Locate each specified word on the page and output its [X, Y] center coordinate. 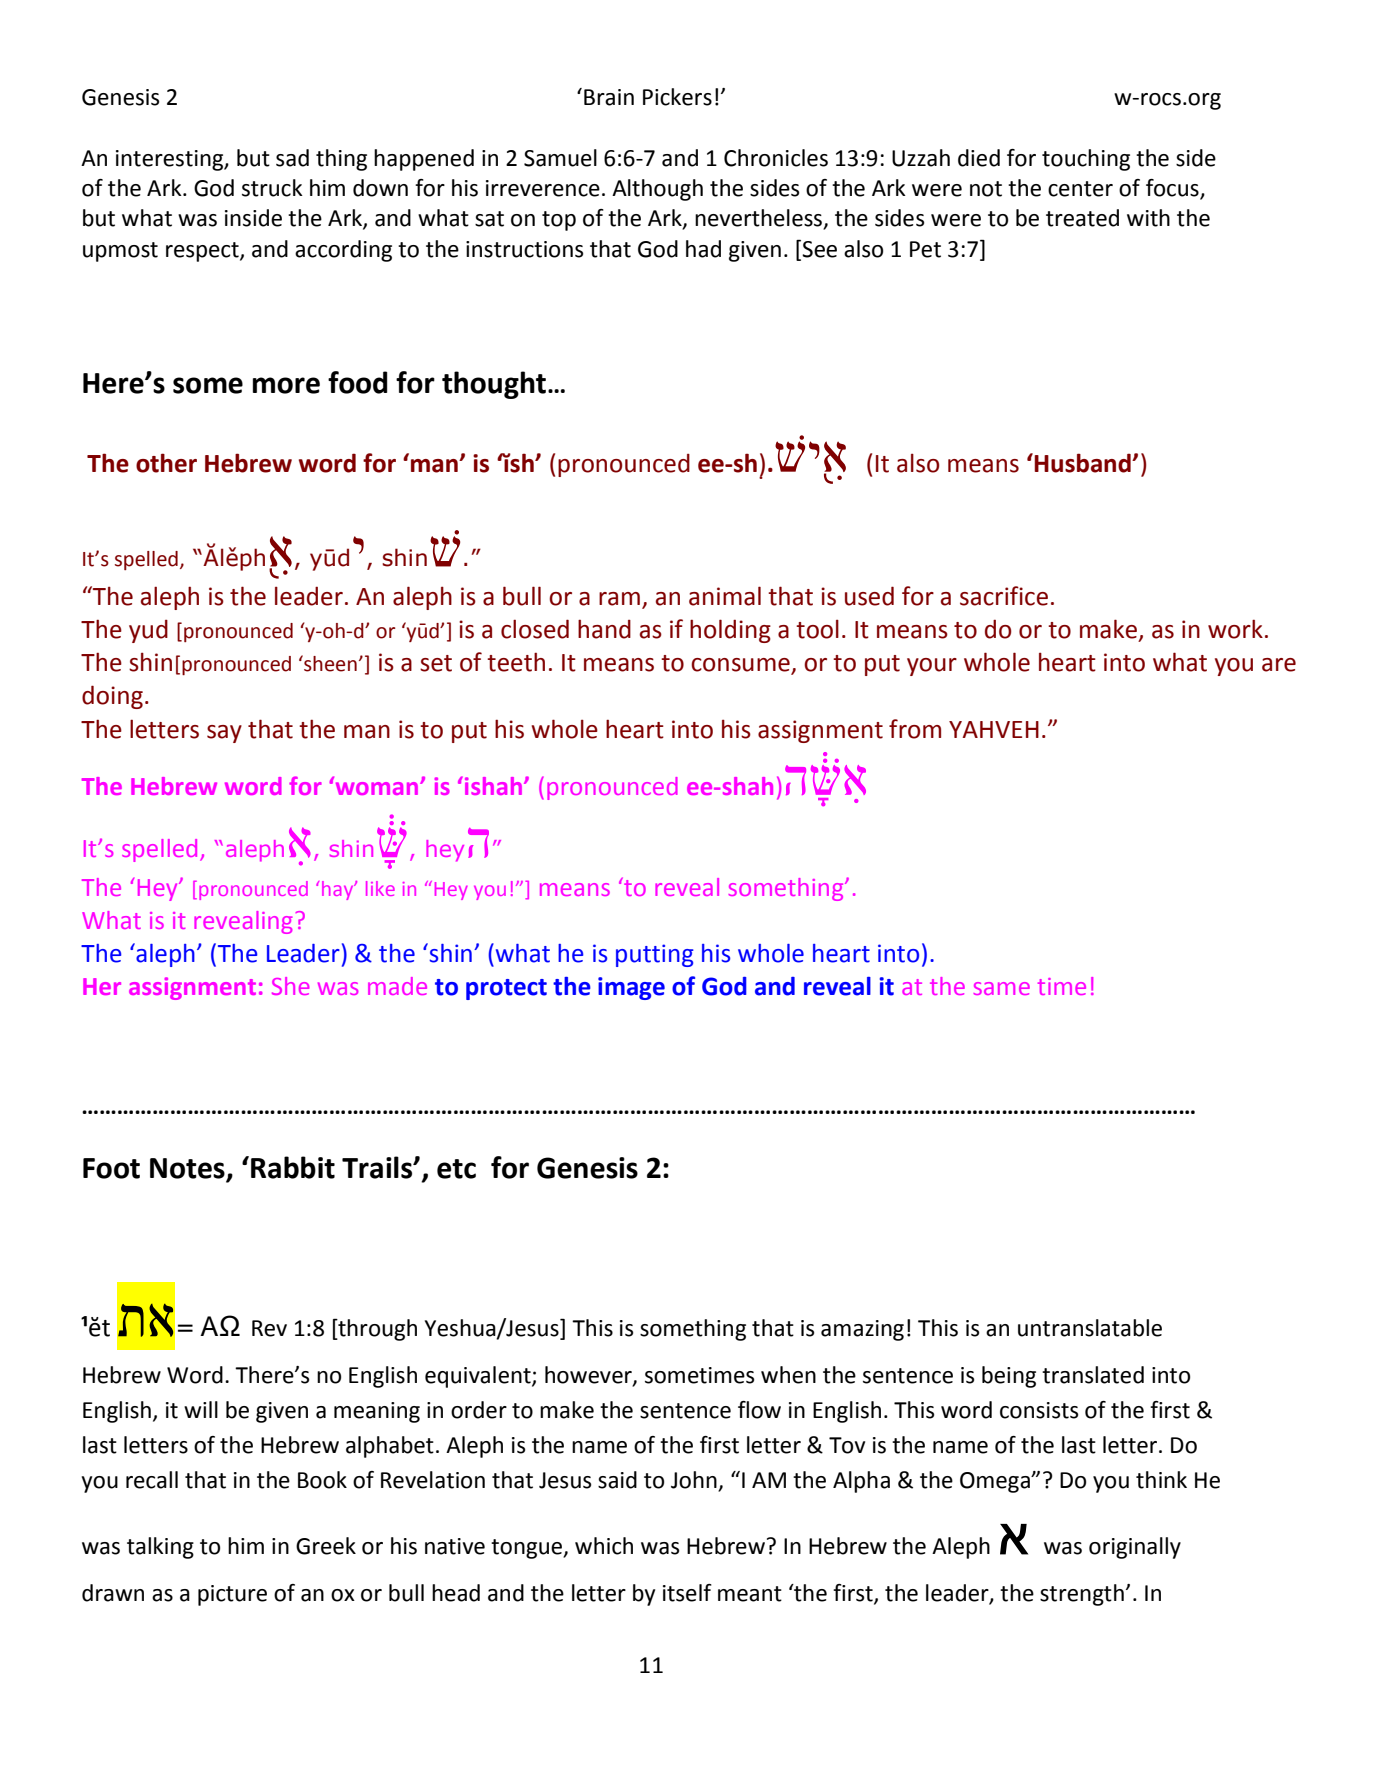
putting [655, 955]
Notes [188, 1169]
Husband [1082, 463]
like [380, 888]
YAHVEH [994, 729]
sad [292, 158]
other [166, 463]
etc [456, 1169]
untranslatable [1090, 1328]
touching [1086, 160]
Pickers [677, 97]
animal [725, 596]
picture [232, 1595]
